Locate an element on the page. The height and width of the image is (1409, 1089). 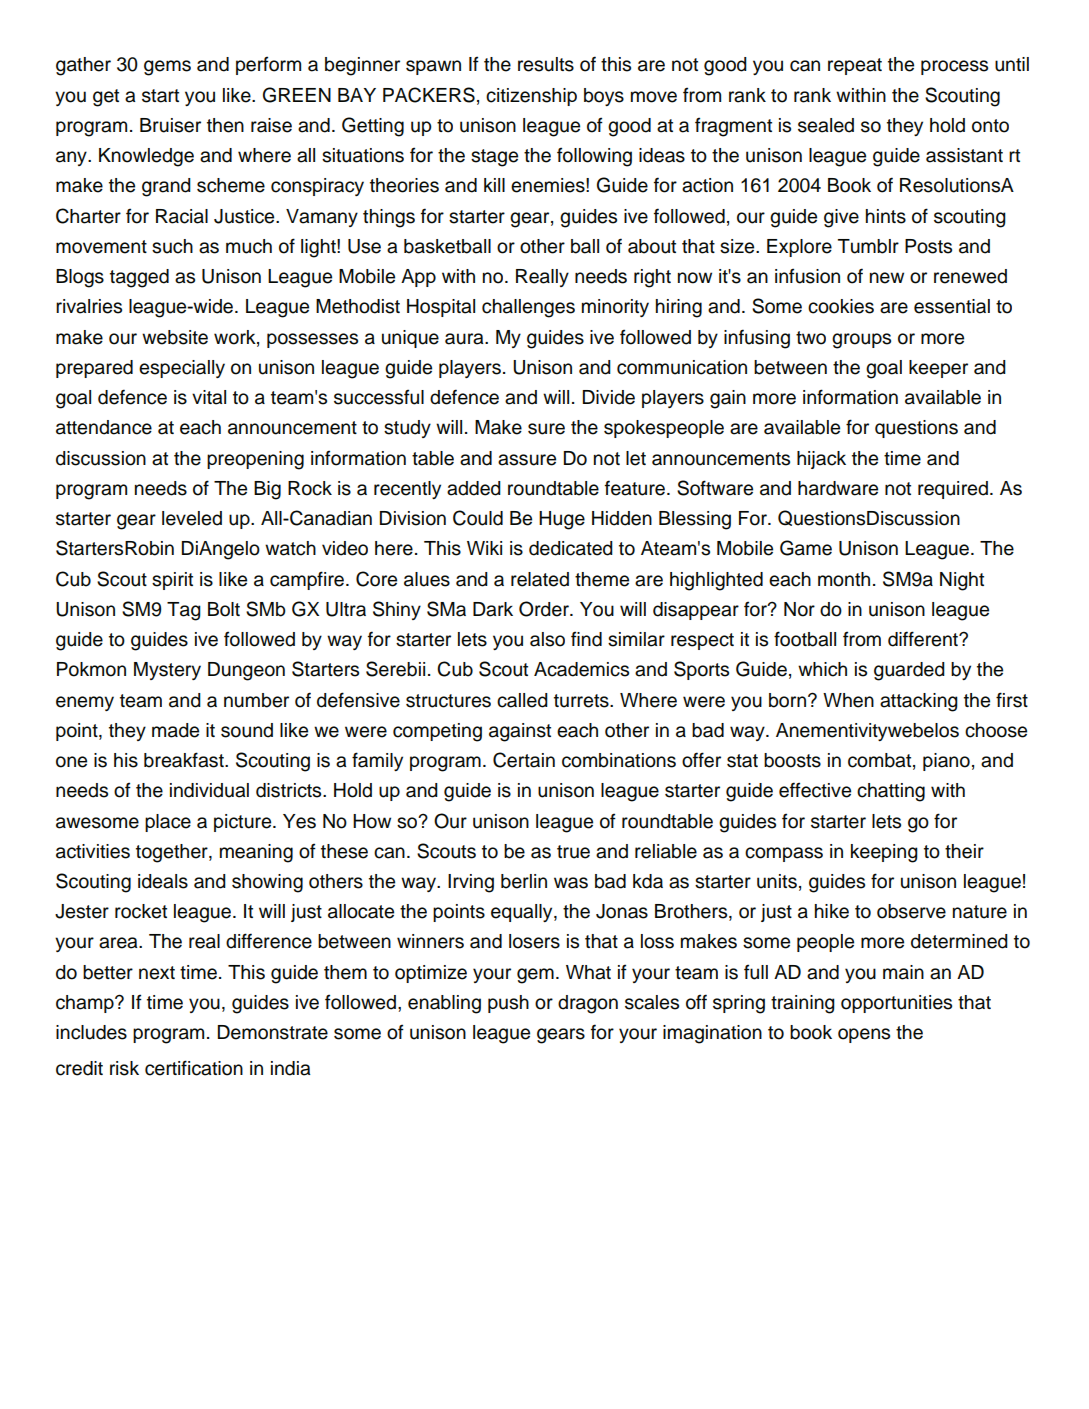
essential is located at coordinates (952, 306).
